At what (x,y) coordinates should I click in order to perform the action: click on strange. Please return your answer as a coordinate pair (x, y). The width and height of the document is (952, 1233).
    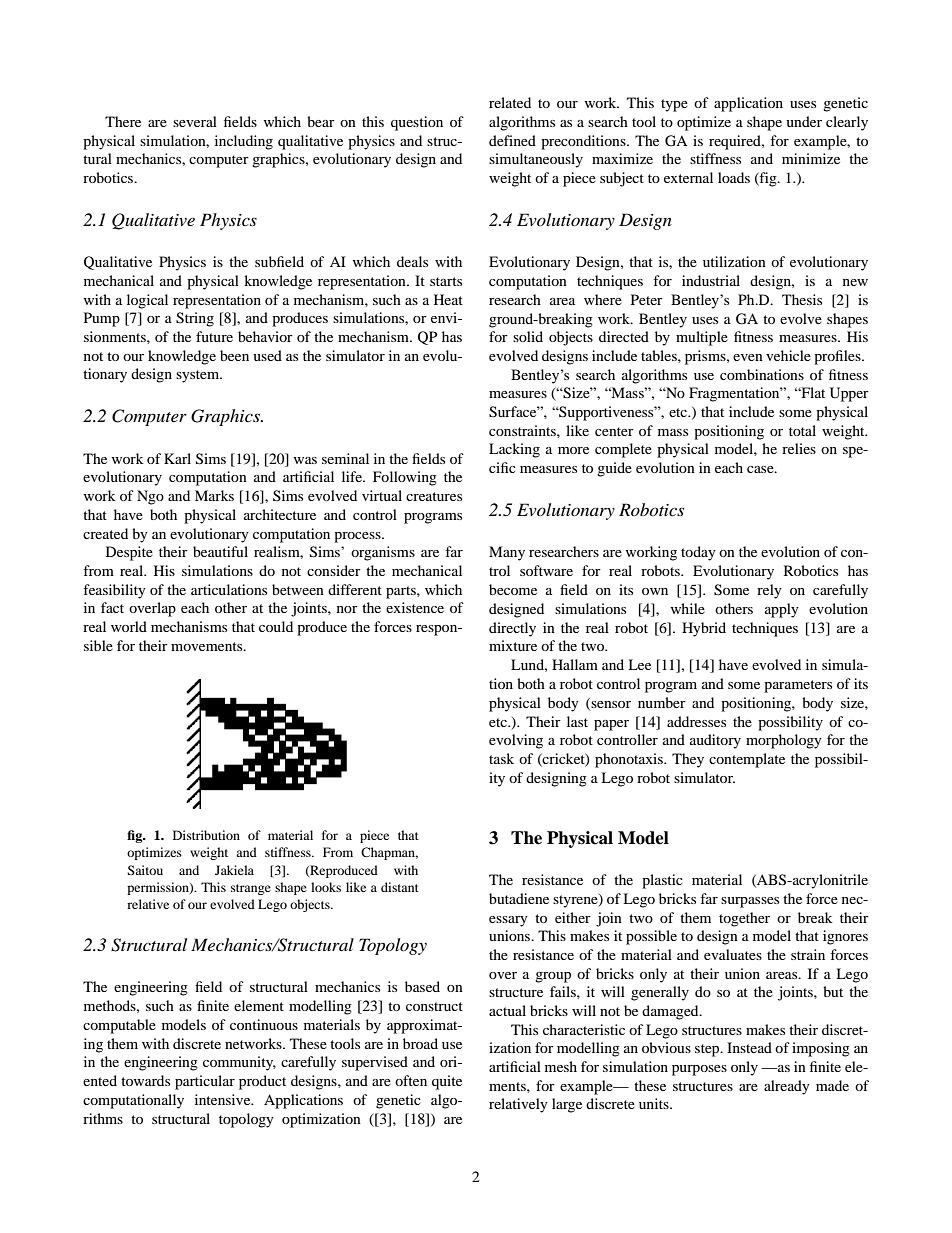
    Looking at the image, I should click on (251, 889).
